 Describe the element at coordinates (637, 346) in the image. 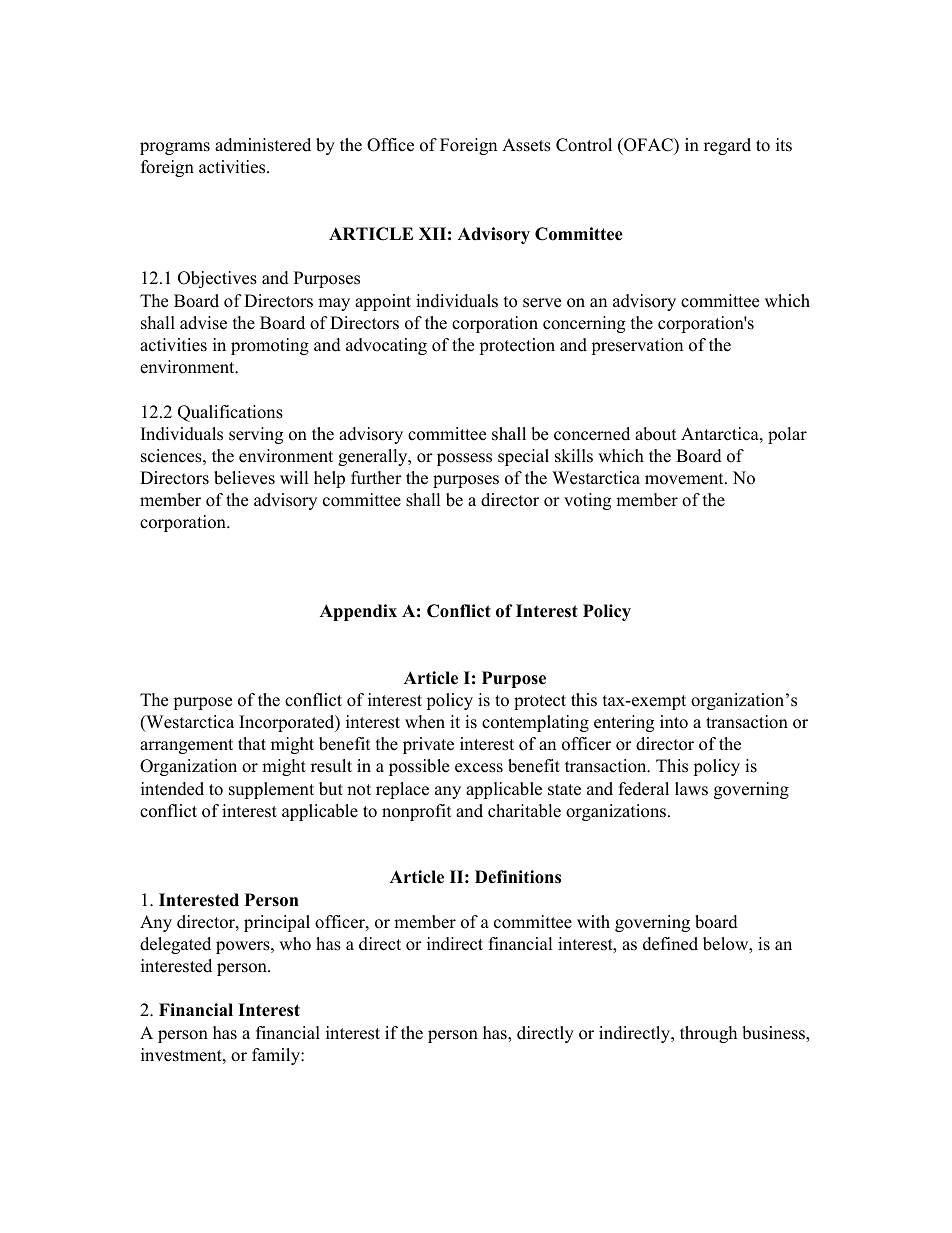

I see `preservation` at that location.
